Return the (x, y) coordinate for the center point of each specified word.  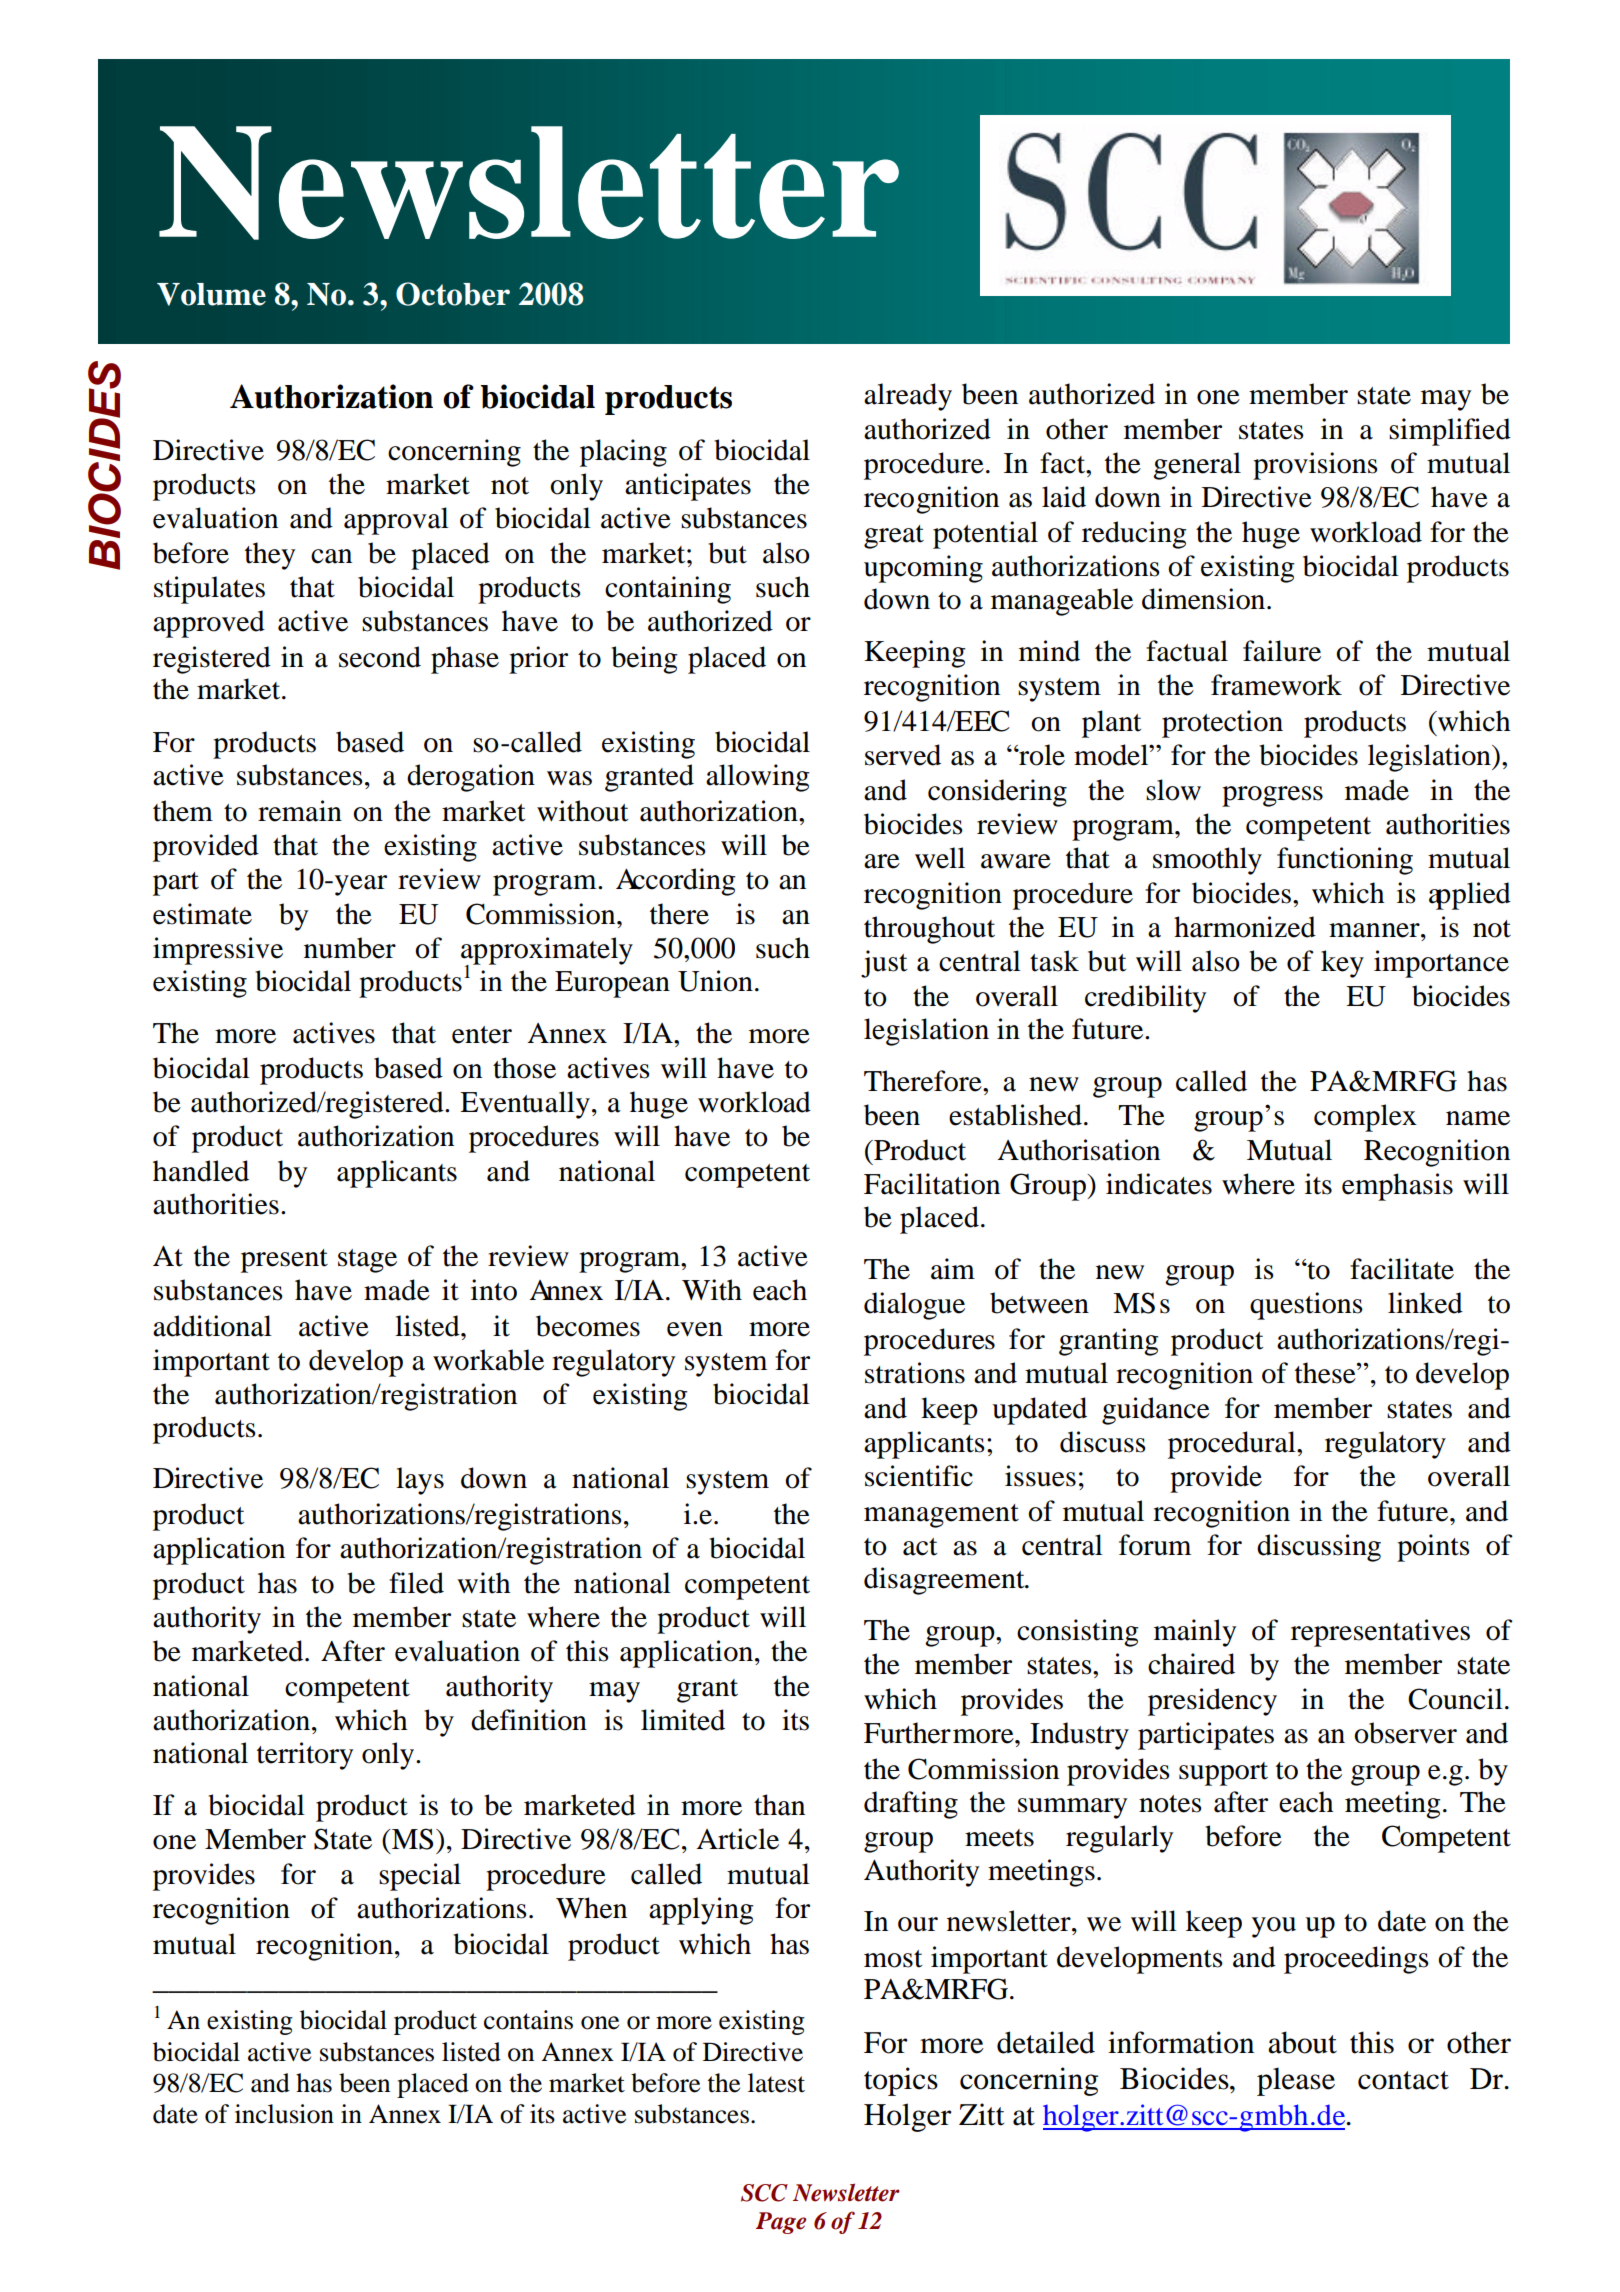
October (453, 294)
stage (367, 1261)
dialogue (914, 1306)
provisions (1315, 466)
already (908, 397)
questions (1306, 1306)
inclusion (284, 2114)
